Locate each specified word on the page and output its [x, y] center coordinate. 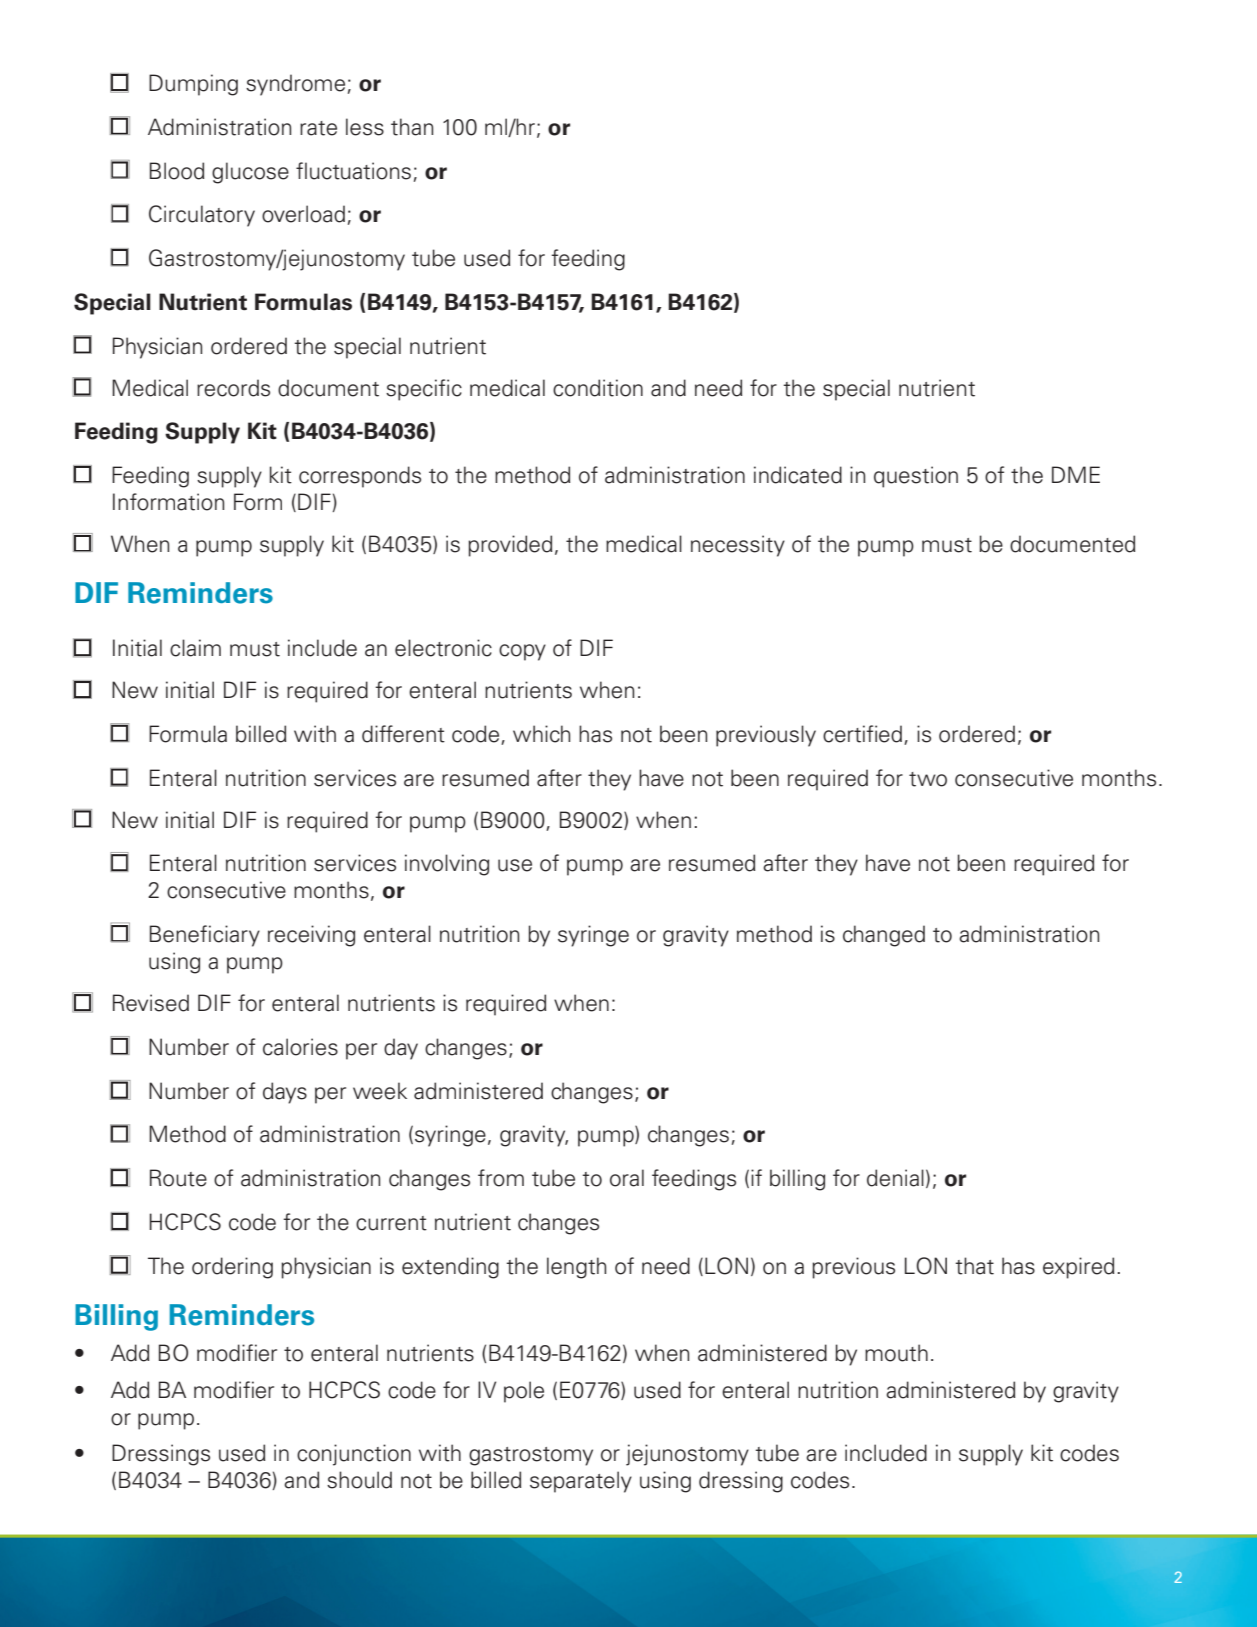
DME [1076, 474]
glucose [250, 173]
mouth [896, 1353]
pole [524, 1392]
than [412, 127]
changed [884, 936]
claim [195, 648]
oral [627, 1178]
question [916, 477]
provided [510, 546]
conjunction [354, 1455]
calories [300, 1047]
